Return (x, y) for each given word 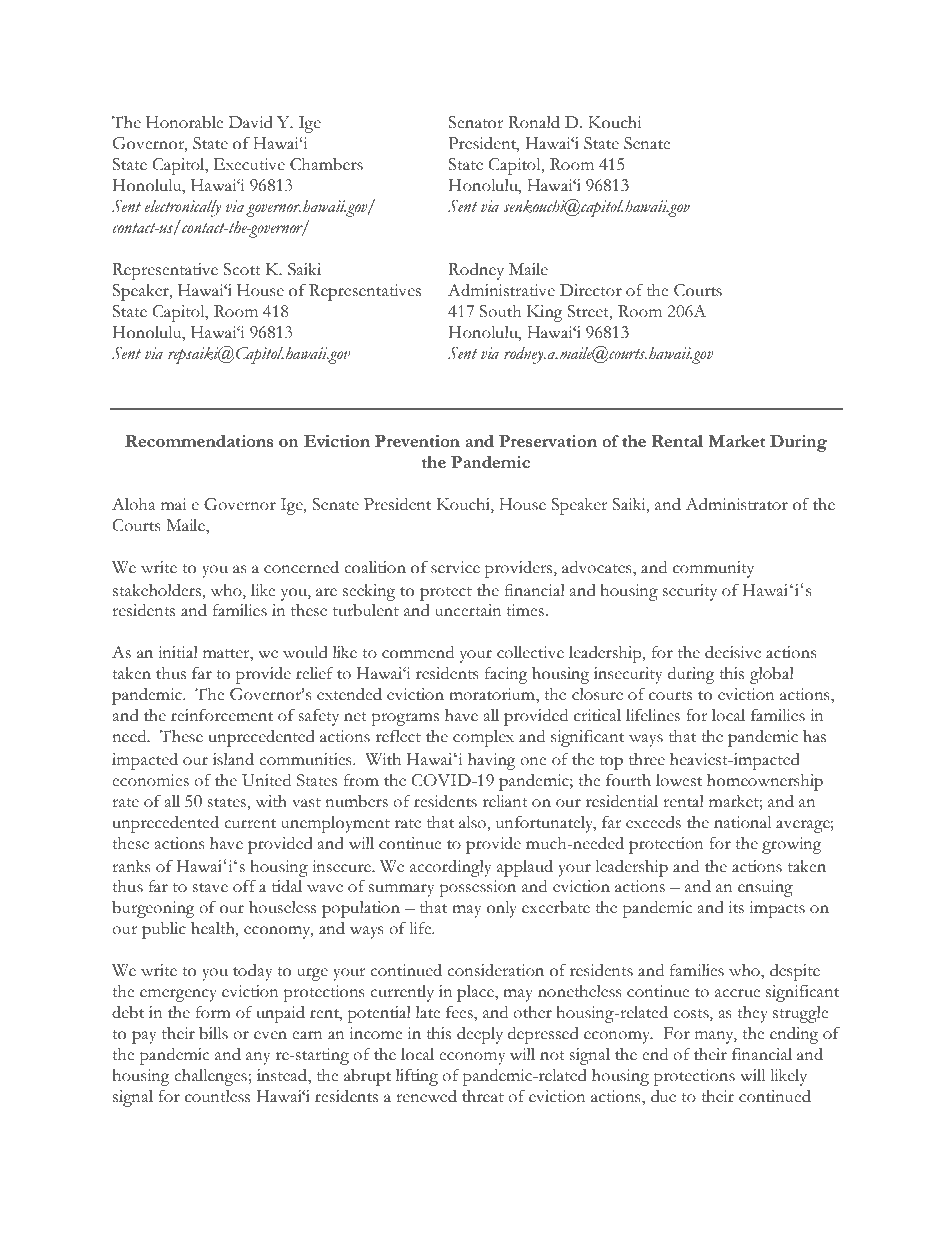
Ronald (534, 122)
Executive (249, 164)
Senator (475, 122)
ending (794, 1035)
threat (483, 1096)
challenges (210, 1077)
